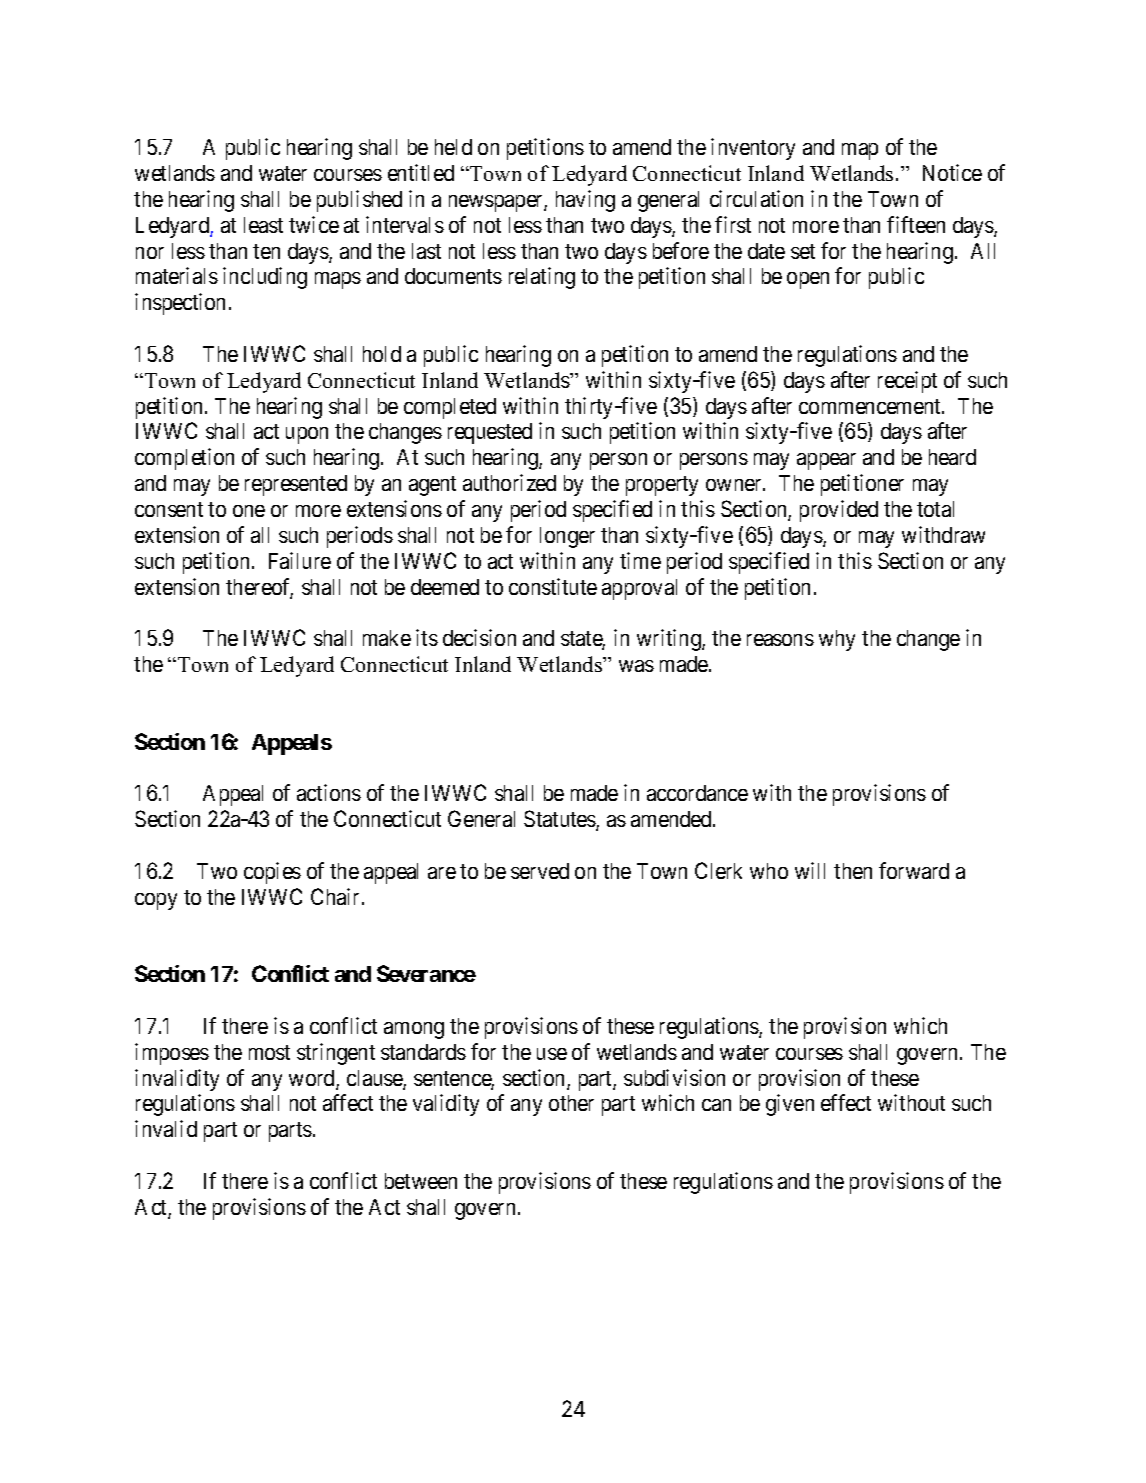 The height and width of the screenshot is (1483, 1146). I want to click on Statutes, so click(560, 820).
